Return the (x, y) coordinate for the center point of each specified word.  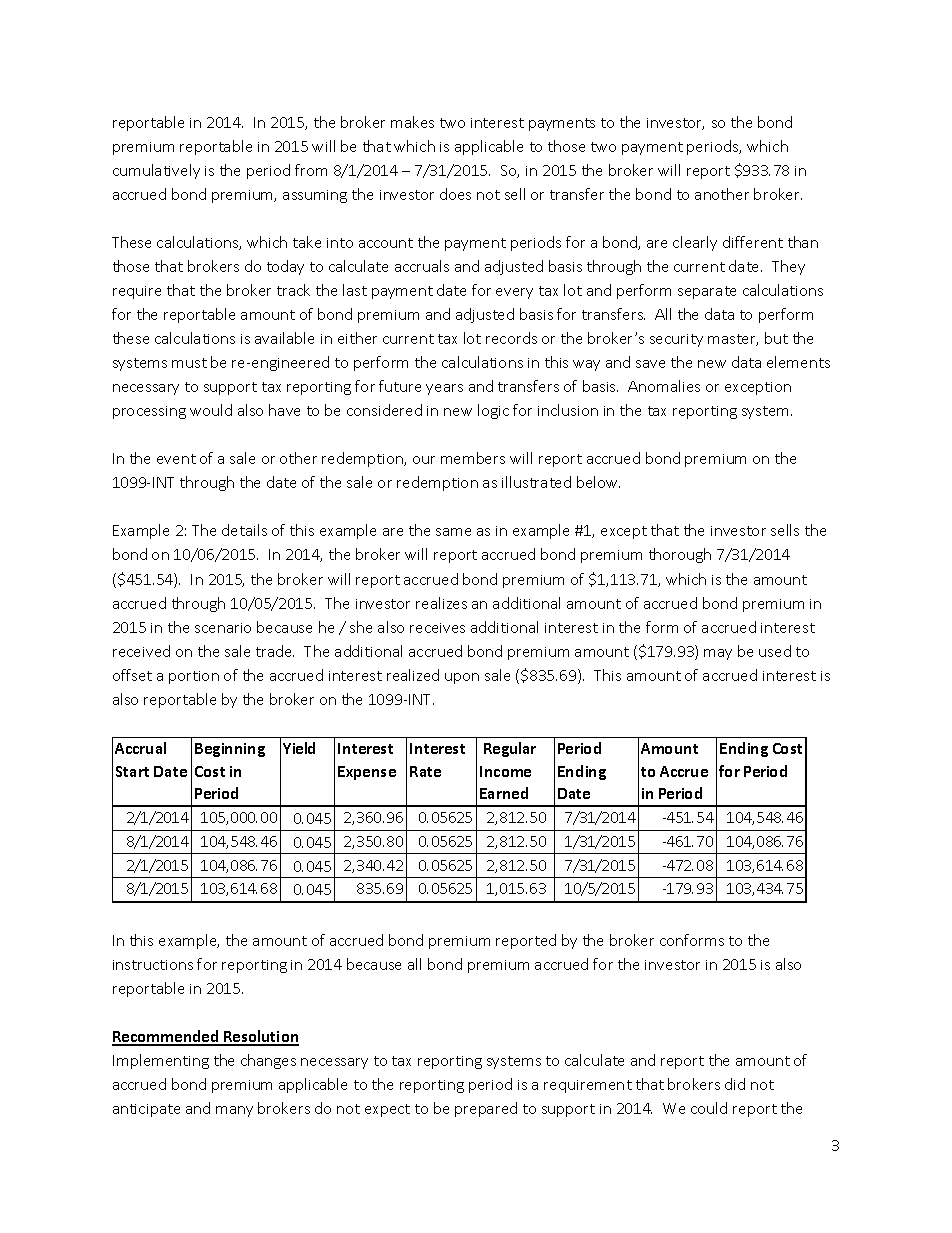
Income (505, 771)
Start (132, 771)
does (455, 194)
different (753, 242)
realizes (441, 603)
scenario (223, 628)
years (444, 389)
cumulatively (156, 171)
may (718, 654)
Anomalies (664, 386)
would (211, 410)
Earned (504, 793)
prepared (486, 1109)
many (234, 1111)
